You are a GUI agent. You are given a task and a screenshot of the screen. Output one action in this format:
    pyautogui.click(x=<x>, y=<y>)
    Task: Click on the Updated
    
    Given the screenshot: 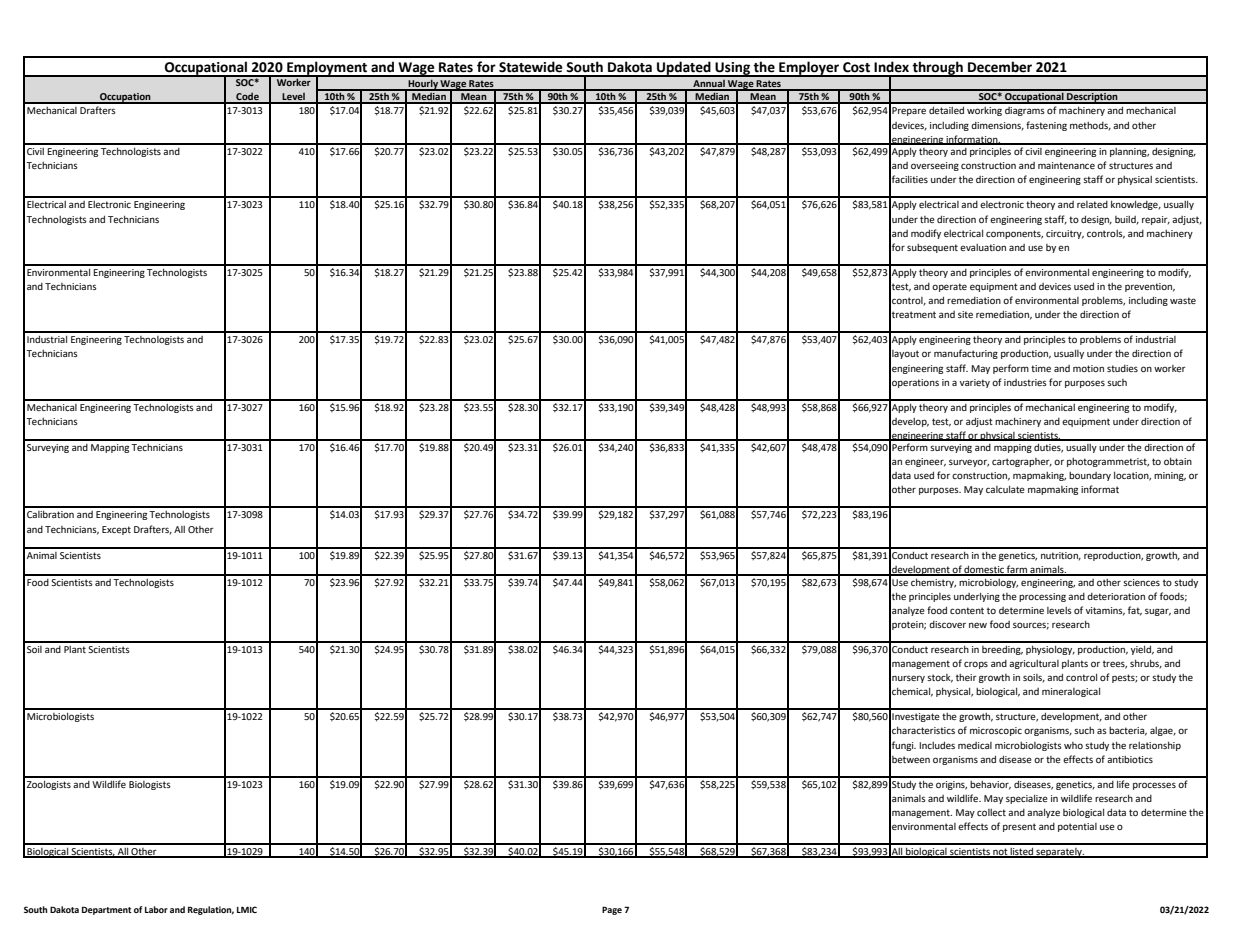 What is the action you would take?
    pyautogui.click(x=684, y=69)
